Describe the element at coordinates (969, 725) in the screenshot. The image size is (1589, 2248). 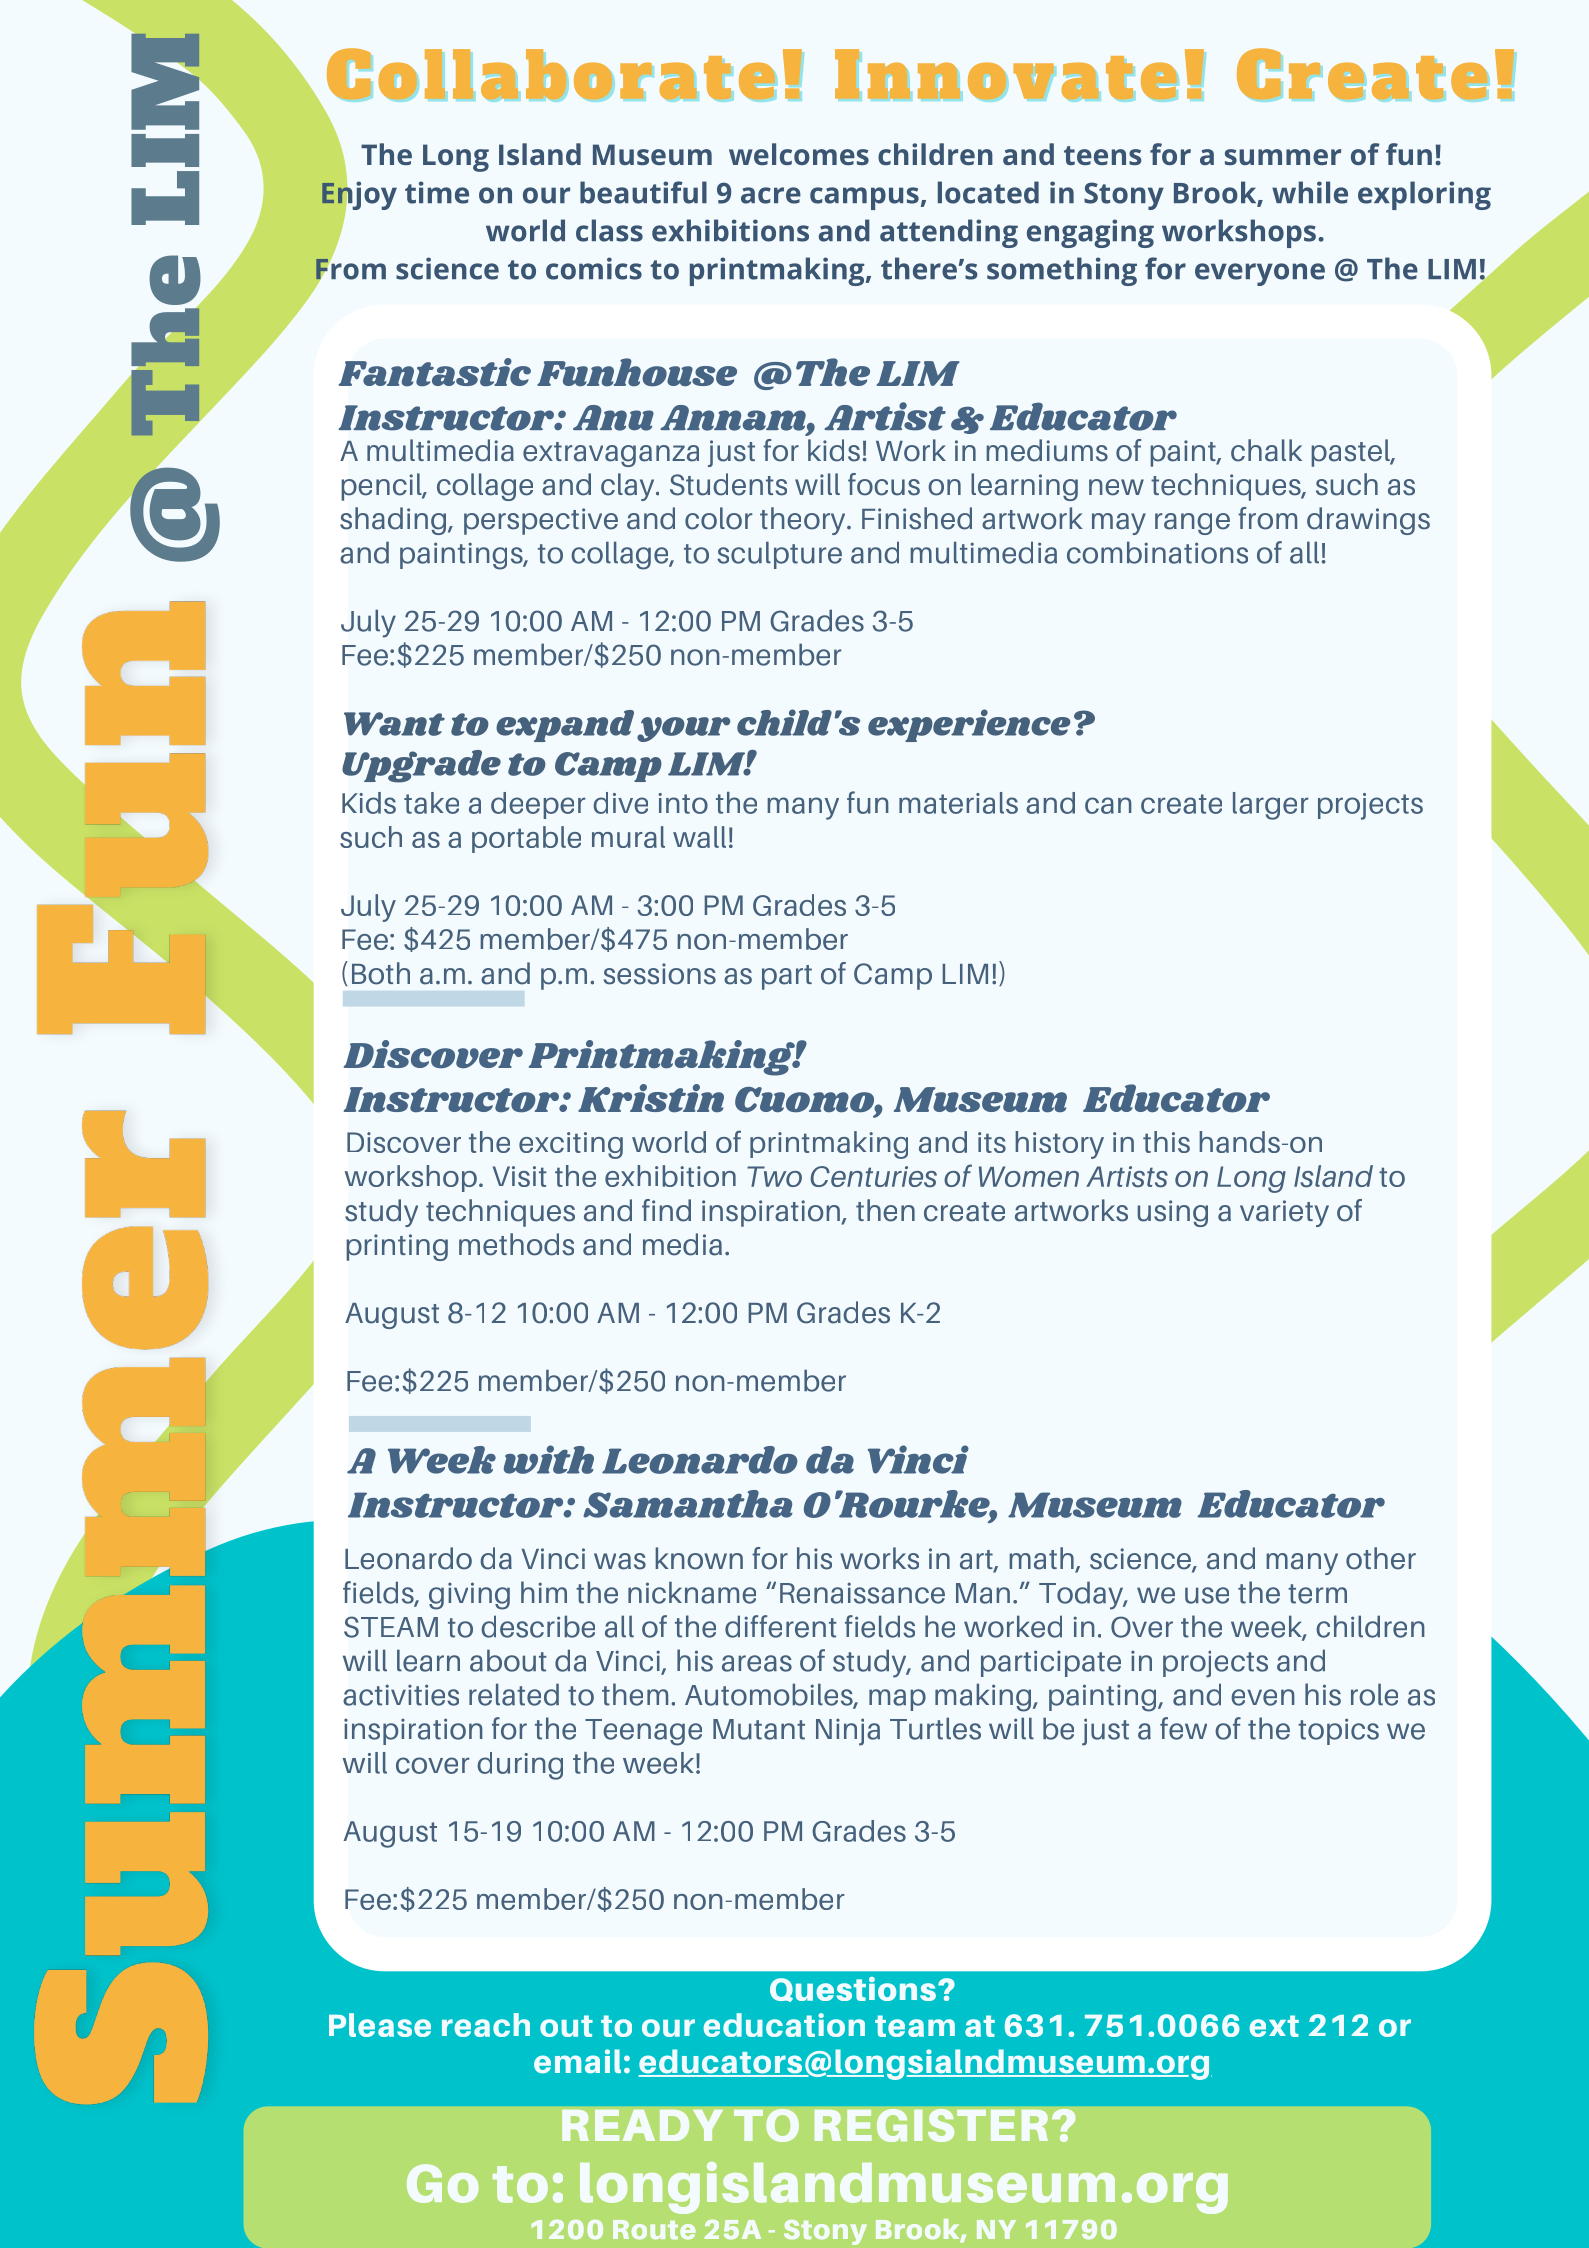
I see `experience` at that location.
